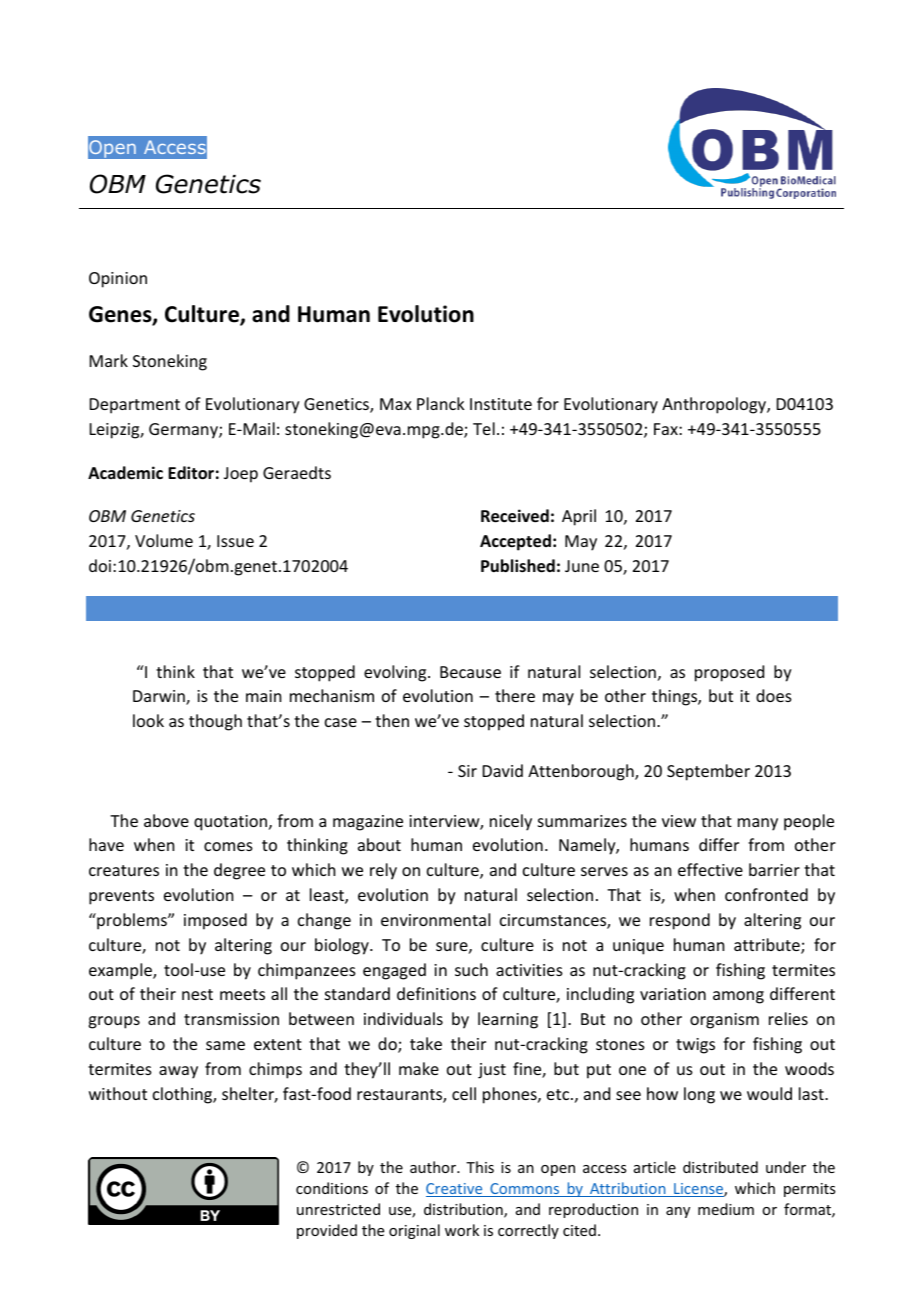 This image has height=1307, width=924. I want to click on medium, so click(726, 1209).
